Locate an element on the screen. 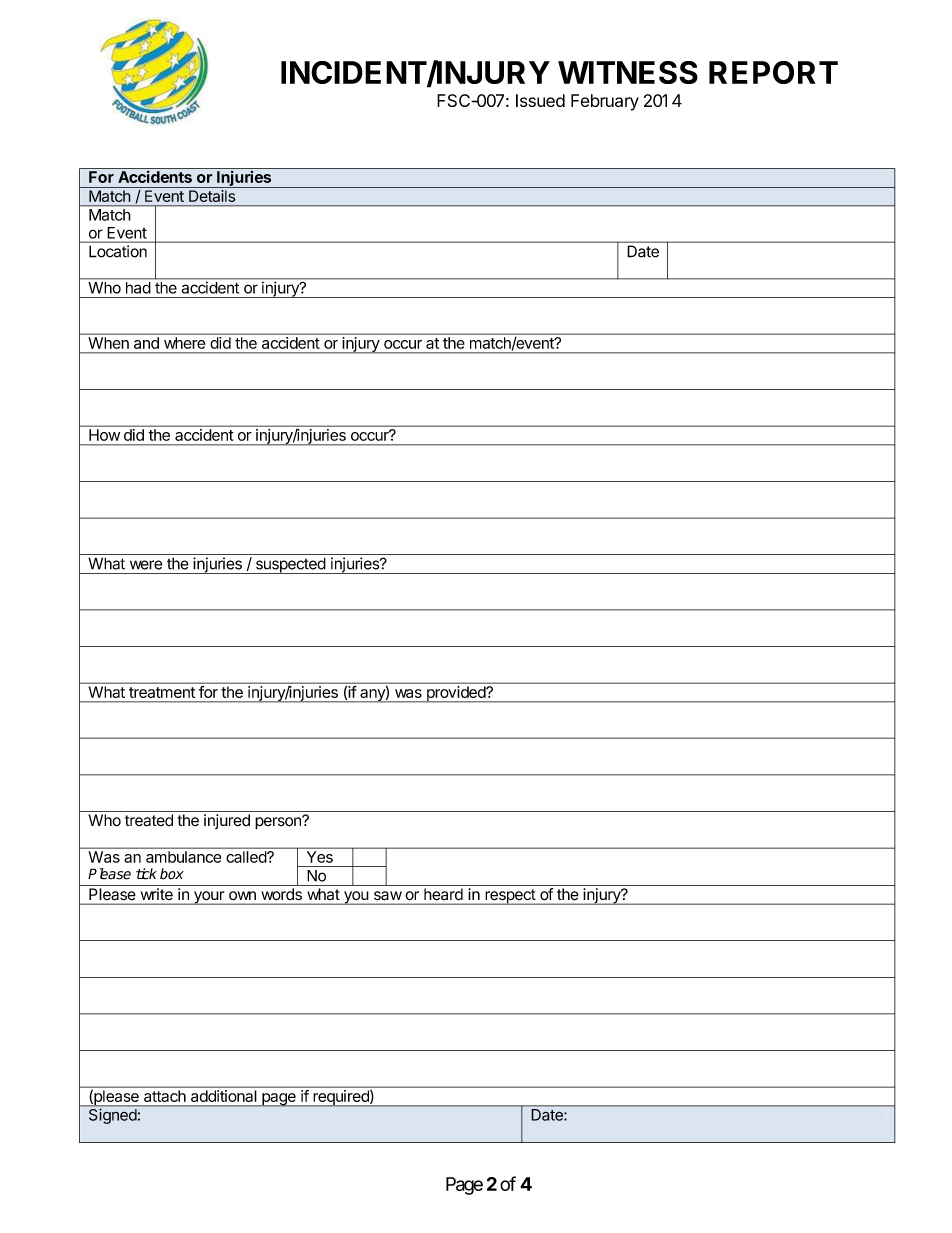 This screenshot has width=952, height=1233. WITNESS is located at coordinates (628, 72).
